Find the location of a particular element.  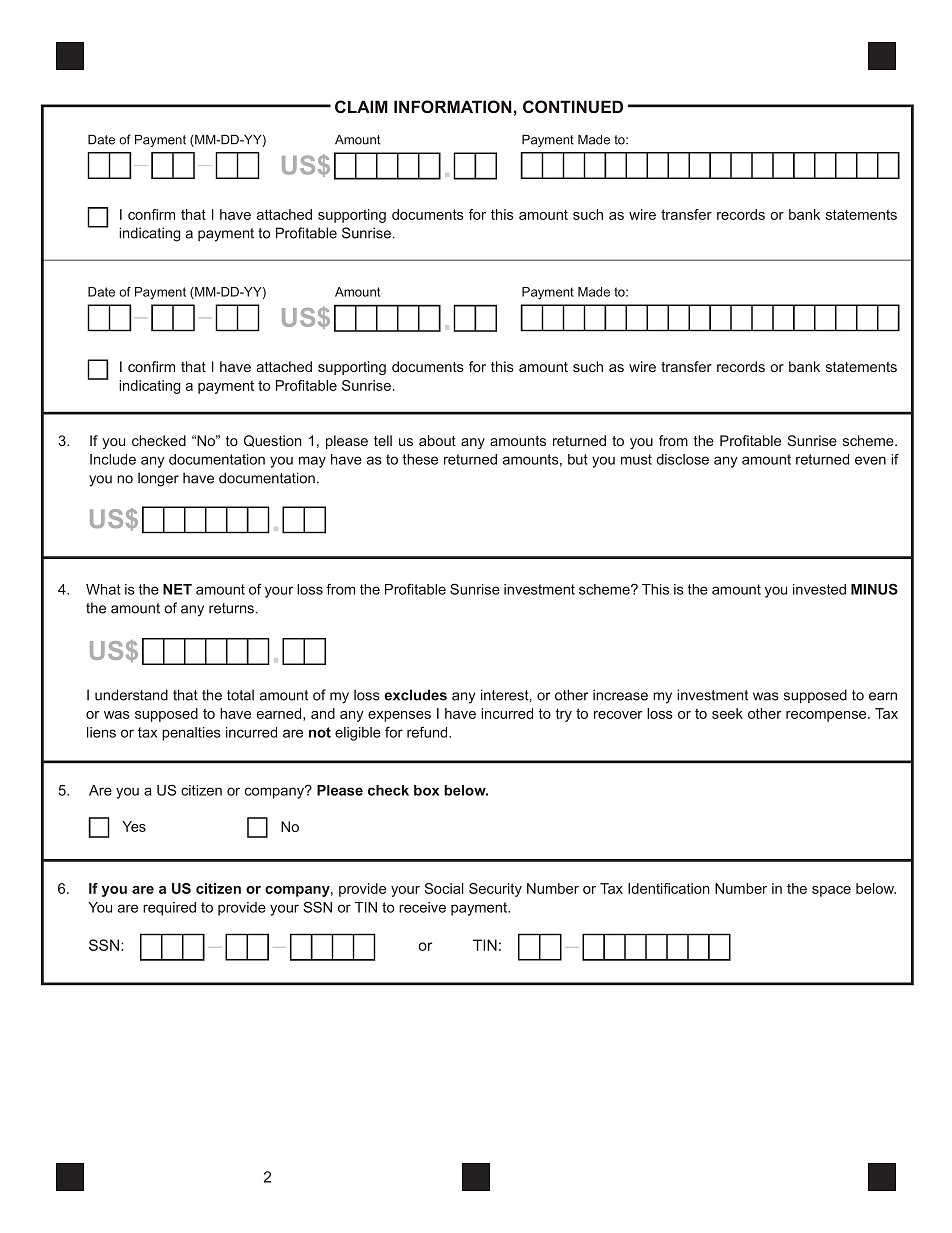

CONTINUED is located at coordinates (573, 106).
